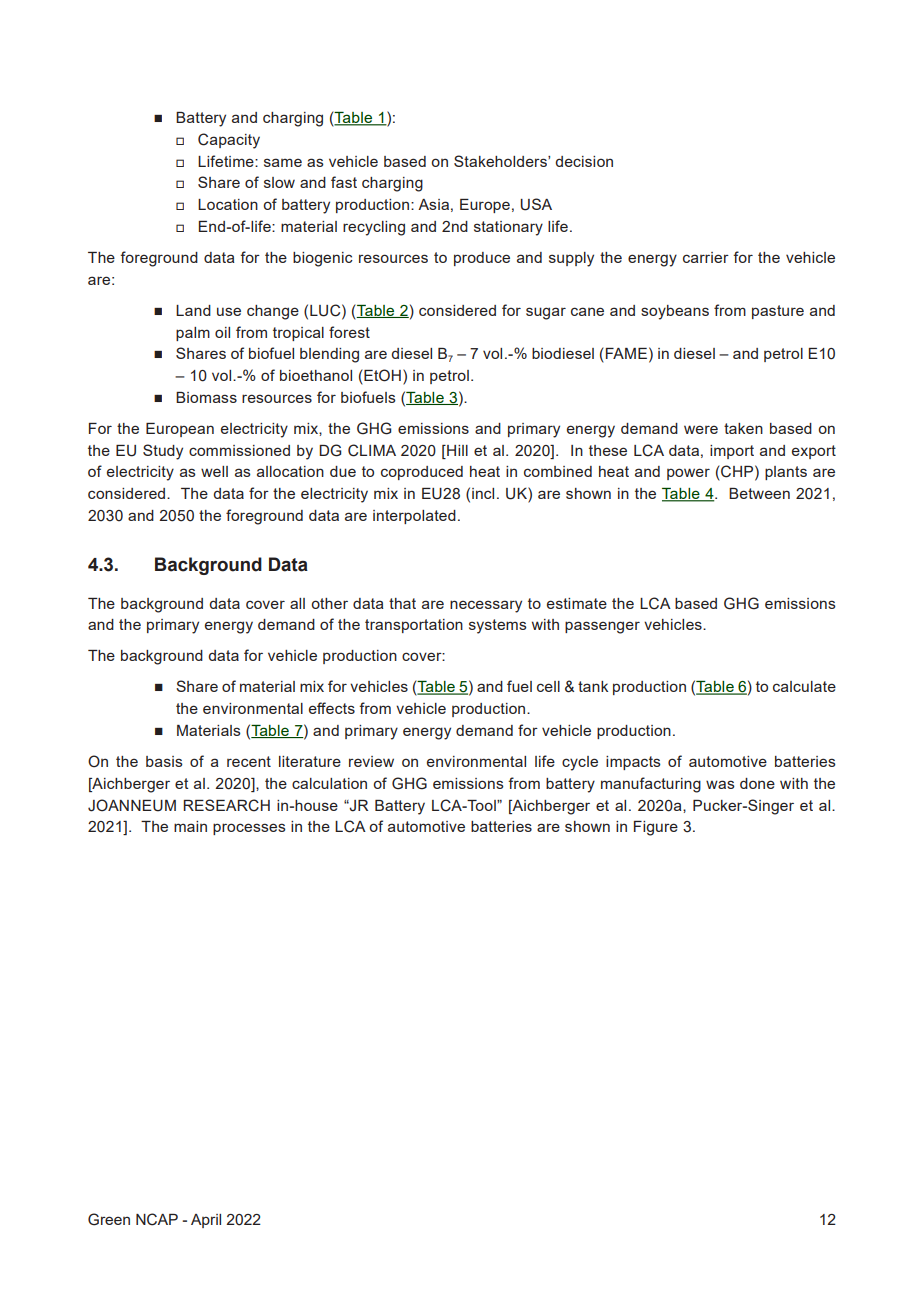 The height and width of the screenshot is (1308, 924). I want to click on Stakeholders, so click(501, 161).
